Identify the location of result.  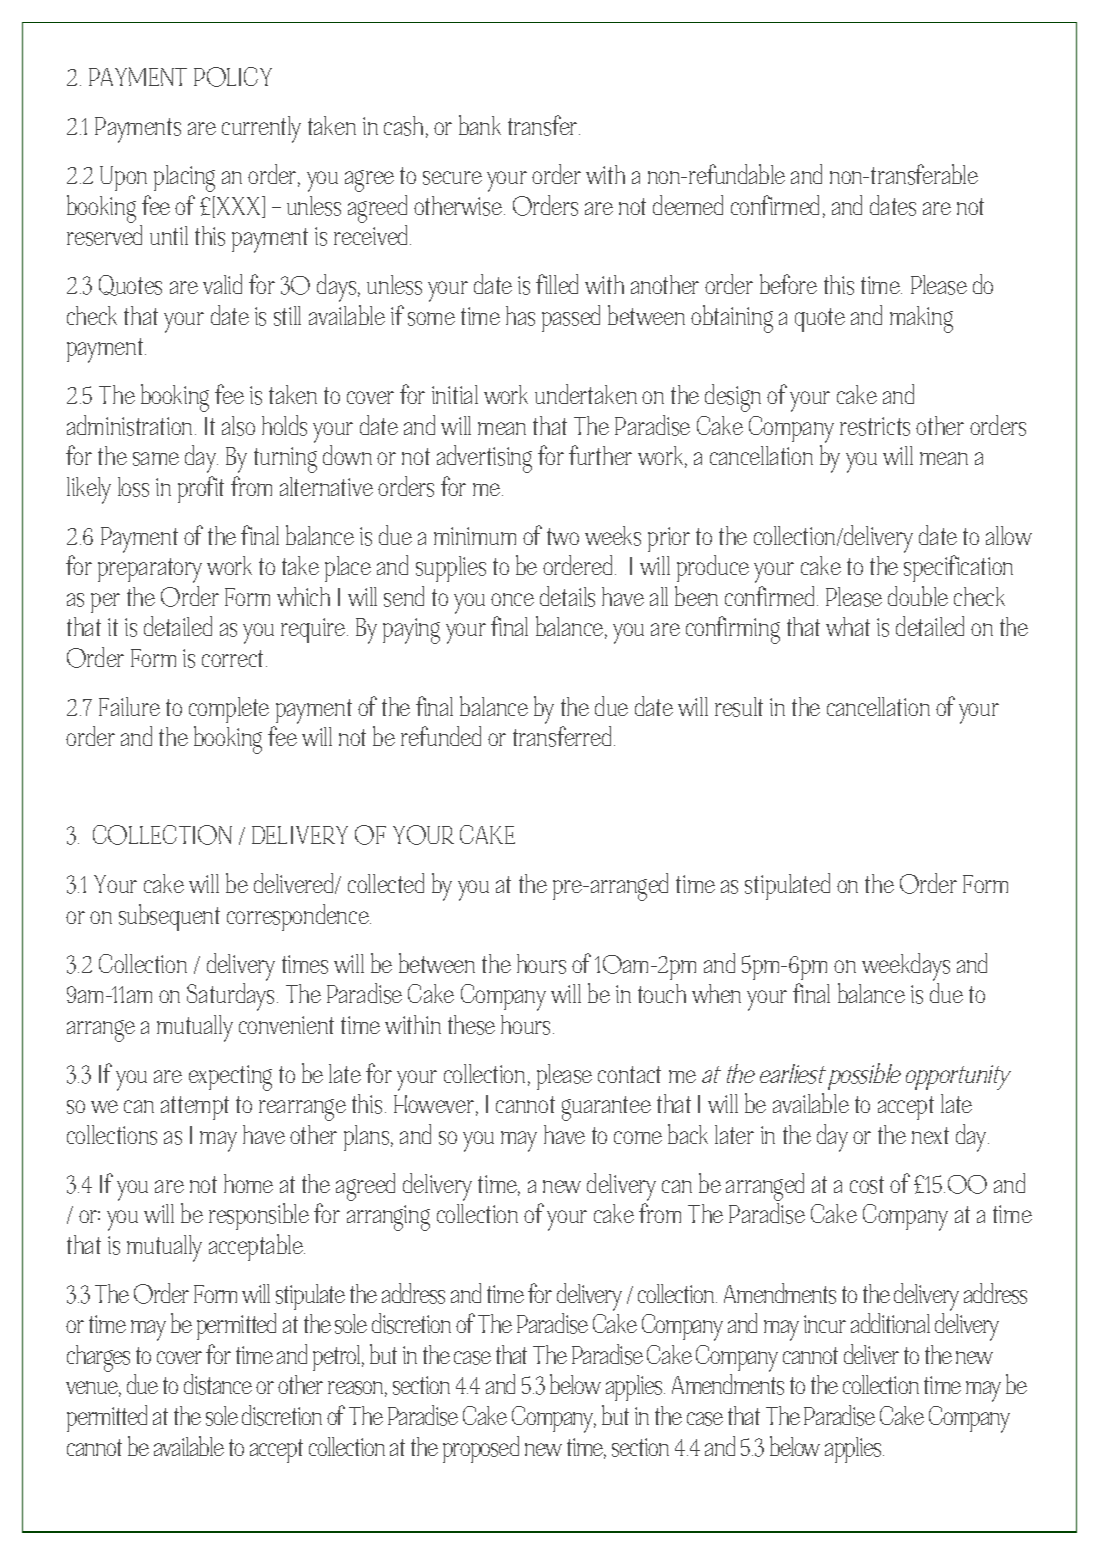
(739, 707).
